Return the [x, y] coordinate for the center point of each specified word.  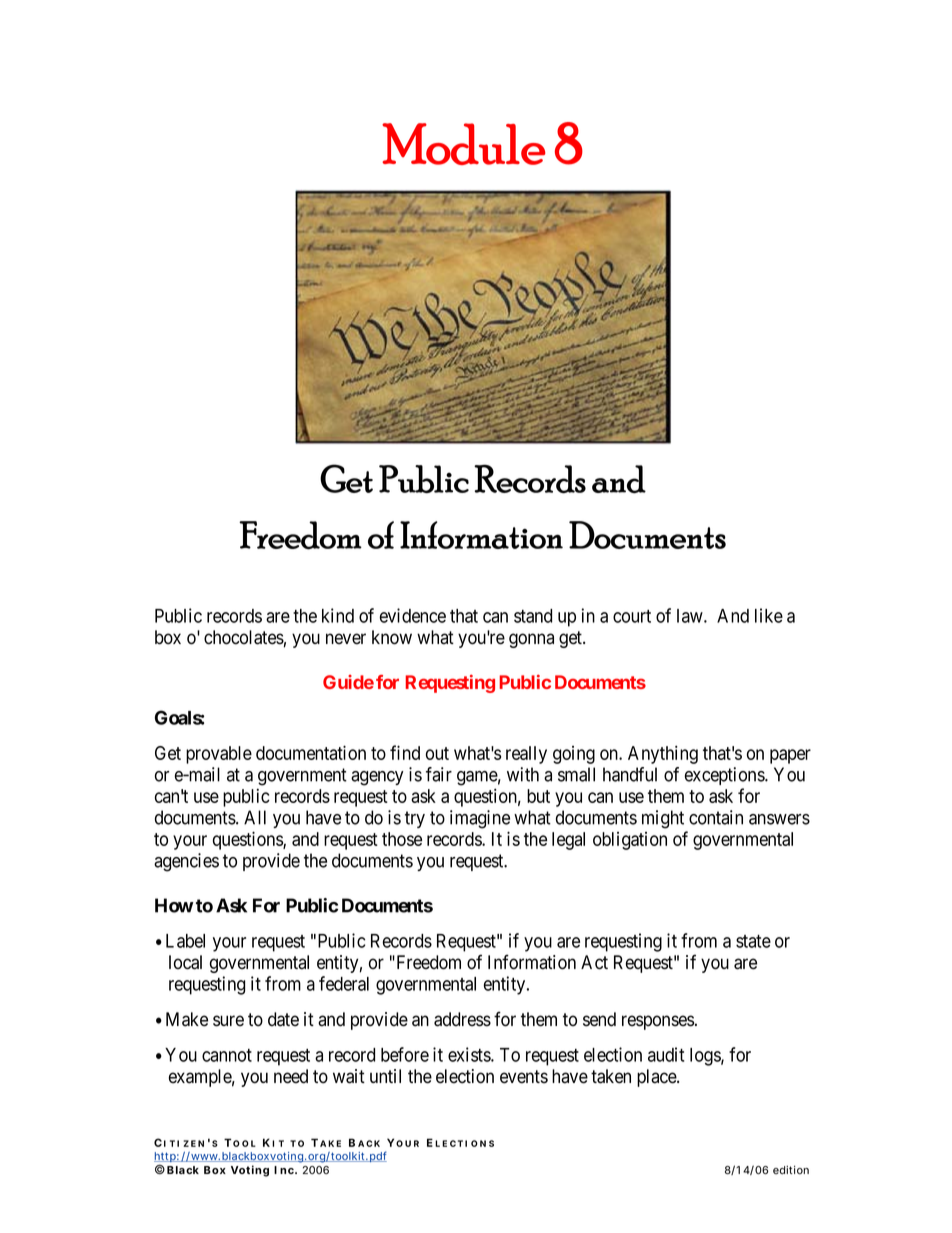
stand [533, 616]
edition [791, 1170]
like [769, 615]
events [524, 1077]
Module [464, 144]
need [291, 1076]
